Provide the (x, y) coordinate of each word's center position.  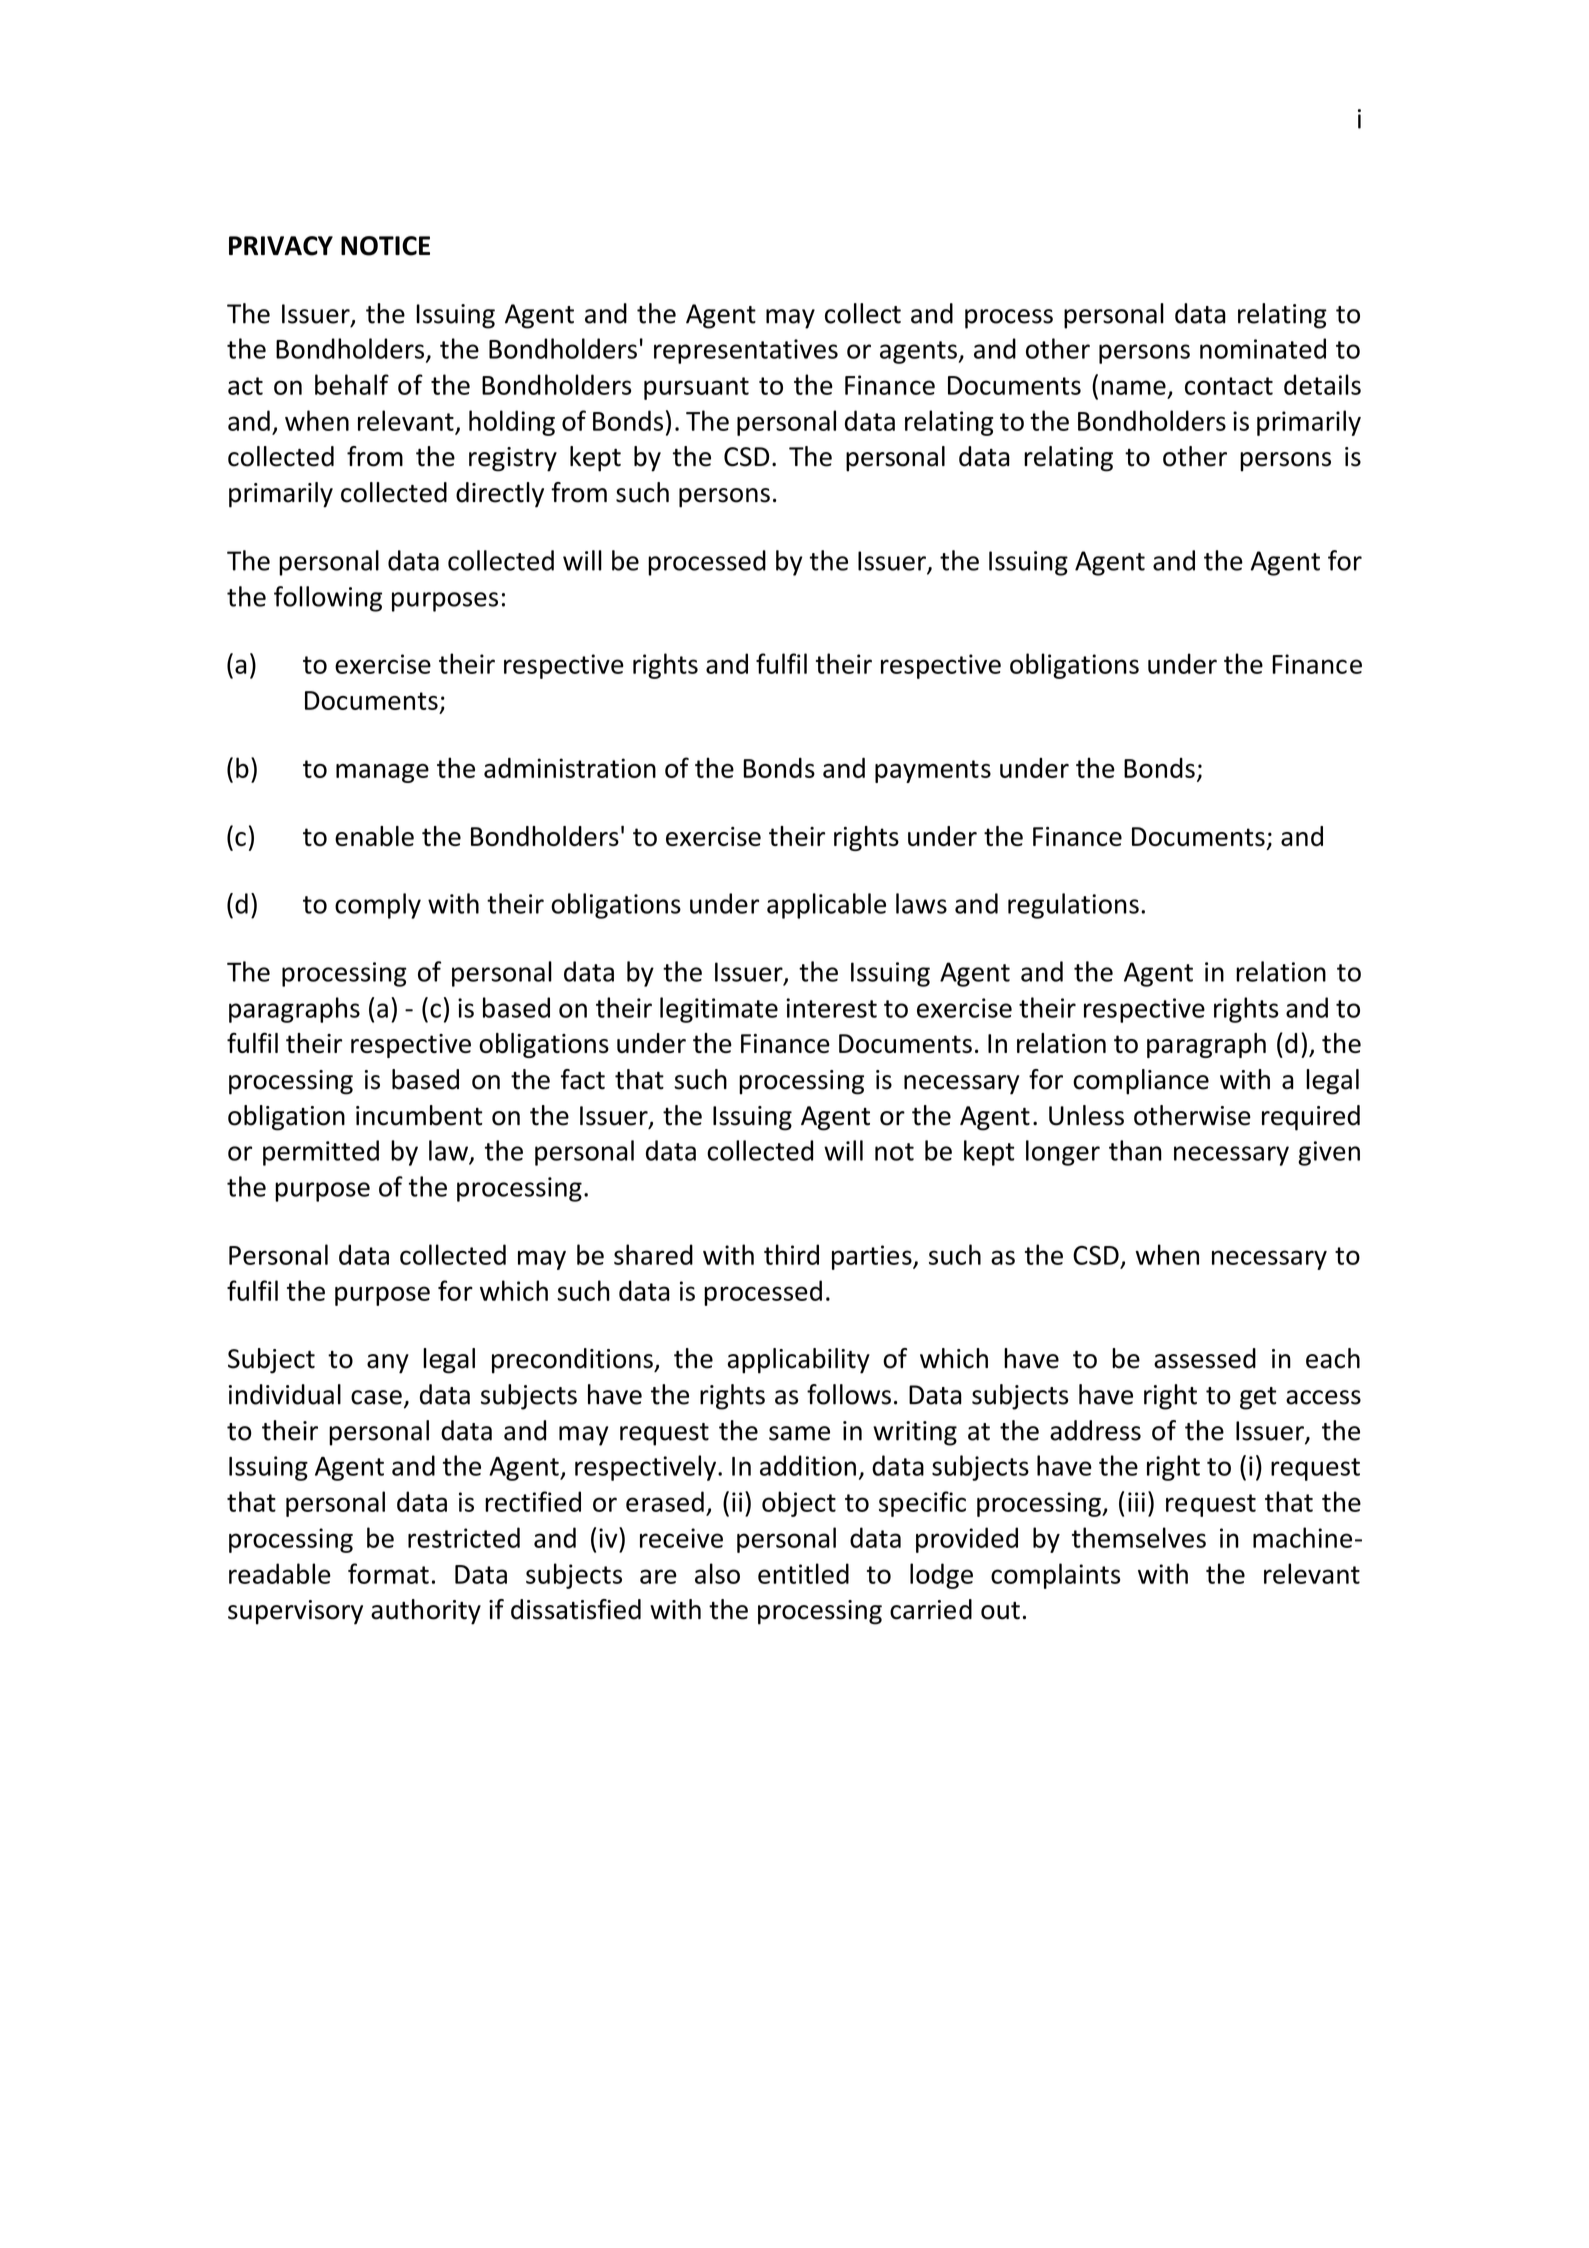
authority (426, 1612)
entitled (803, 1573)
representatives (746, 351)
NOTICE (385, 246)
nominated (1263, 348)
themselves (1139, 1537)
